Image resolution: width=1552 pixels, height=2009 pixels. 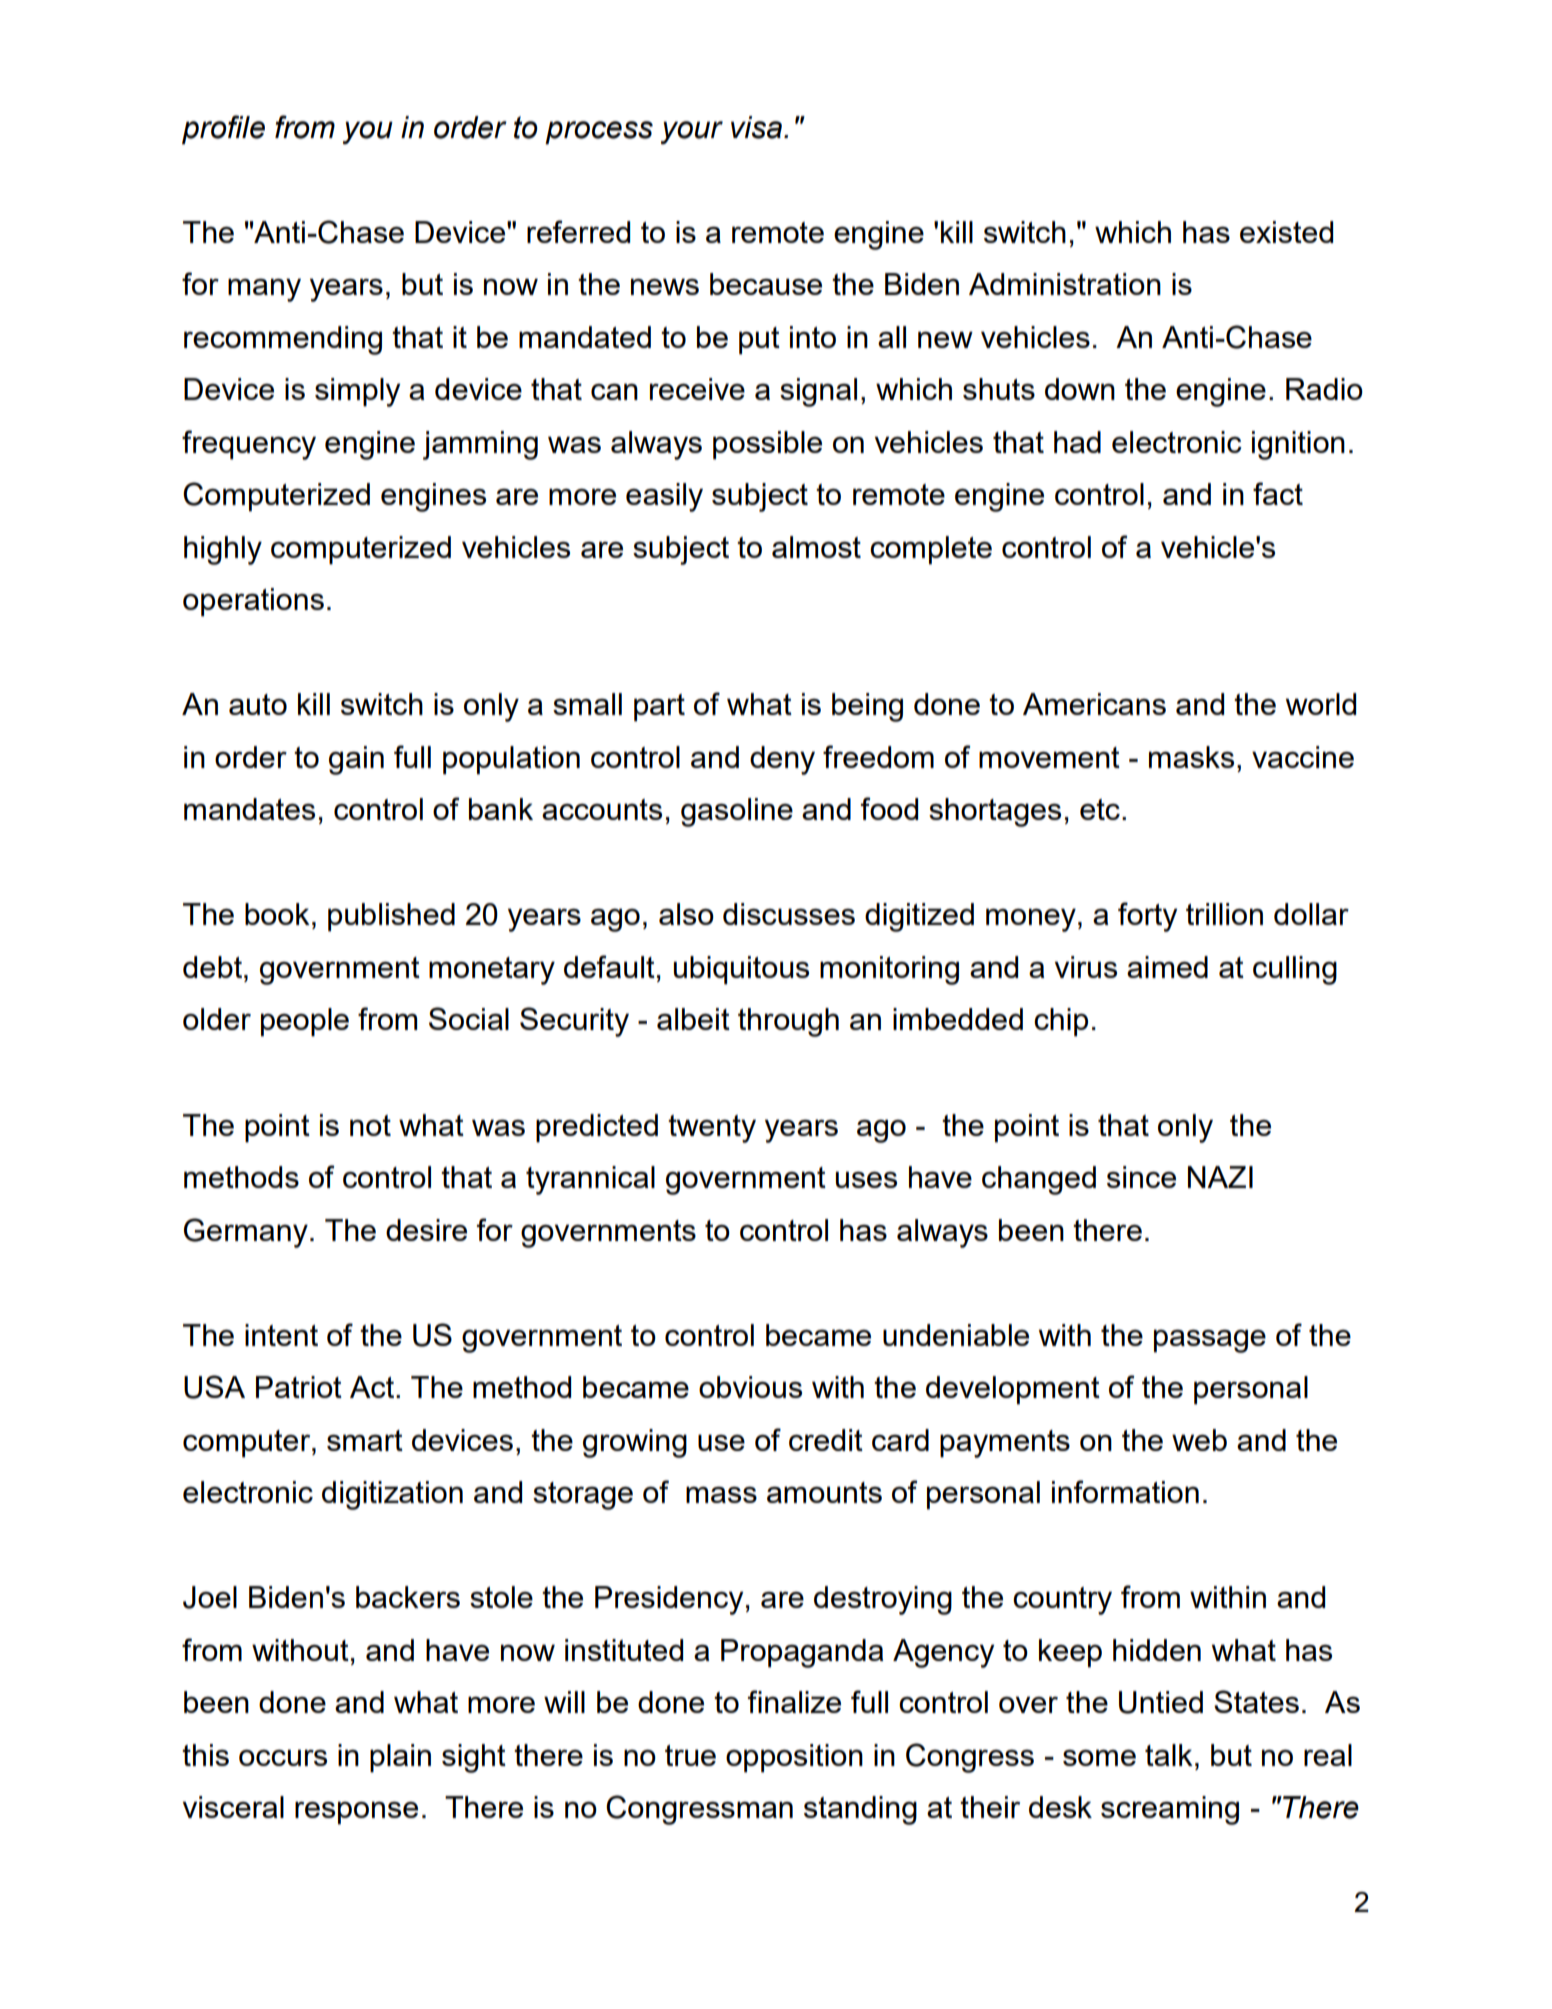 What do you see at coordinates (305, 1022) in the screenshot?
I see `people` at bounding box center [305, 1022].
